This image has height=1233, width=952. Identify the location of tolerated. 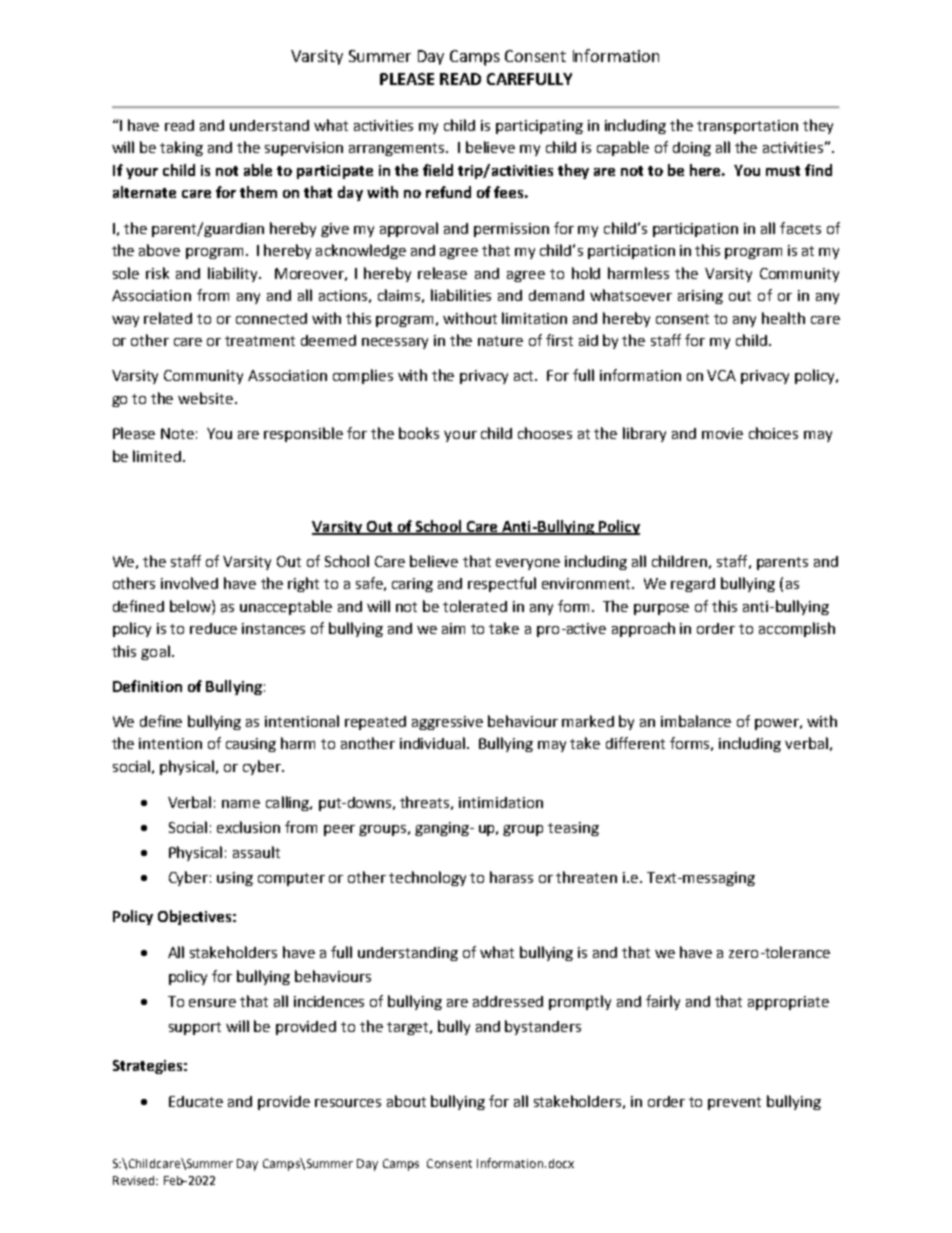
(475, 606).
